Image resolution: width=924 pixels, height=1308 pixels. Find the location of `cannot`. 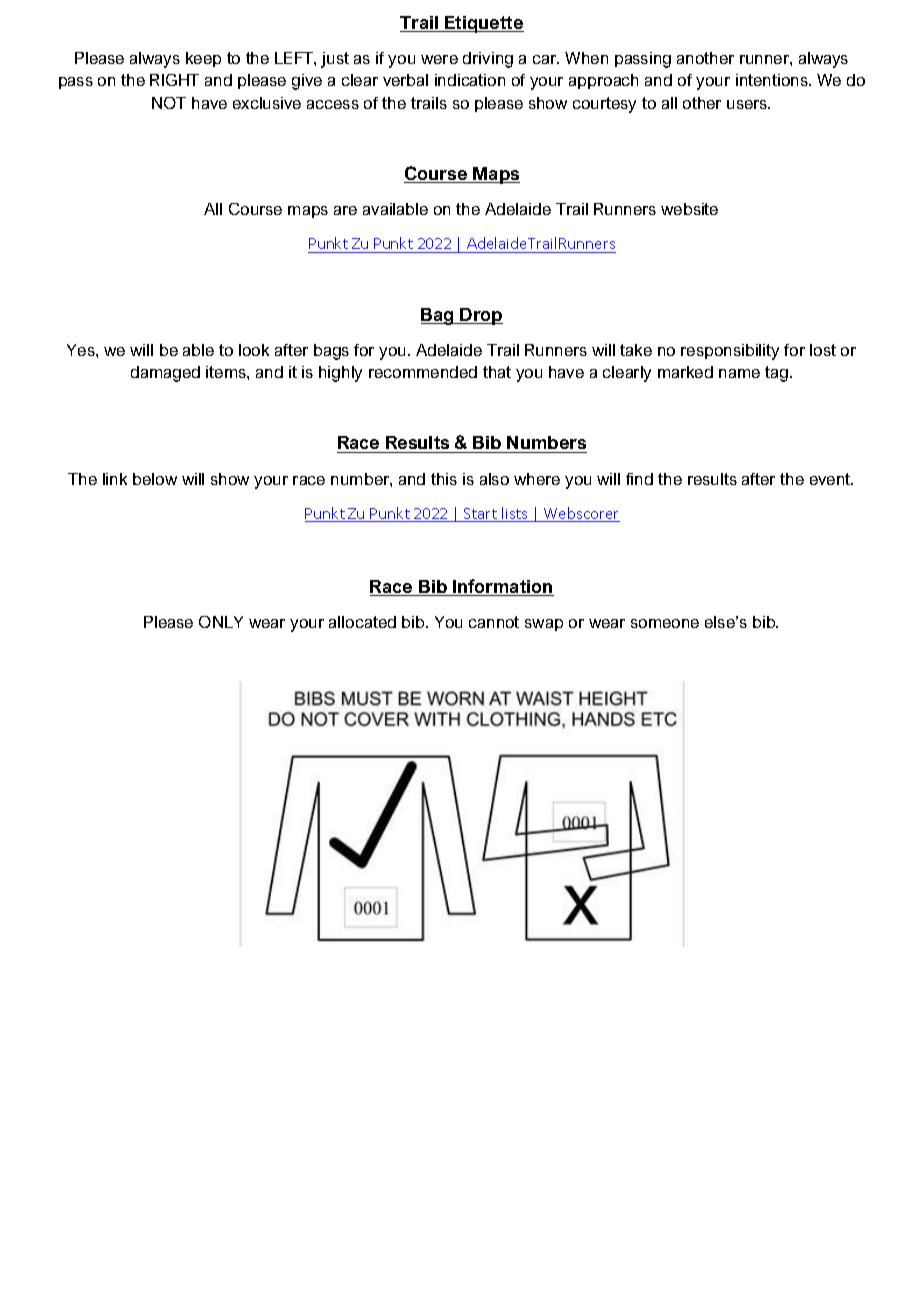

cannot is located at coordinates (494, 622).
